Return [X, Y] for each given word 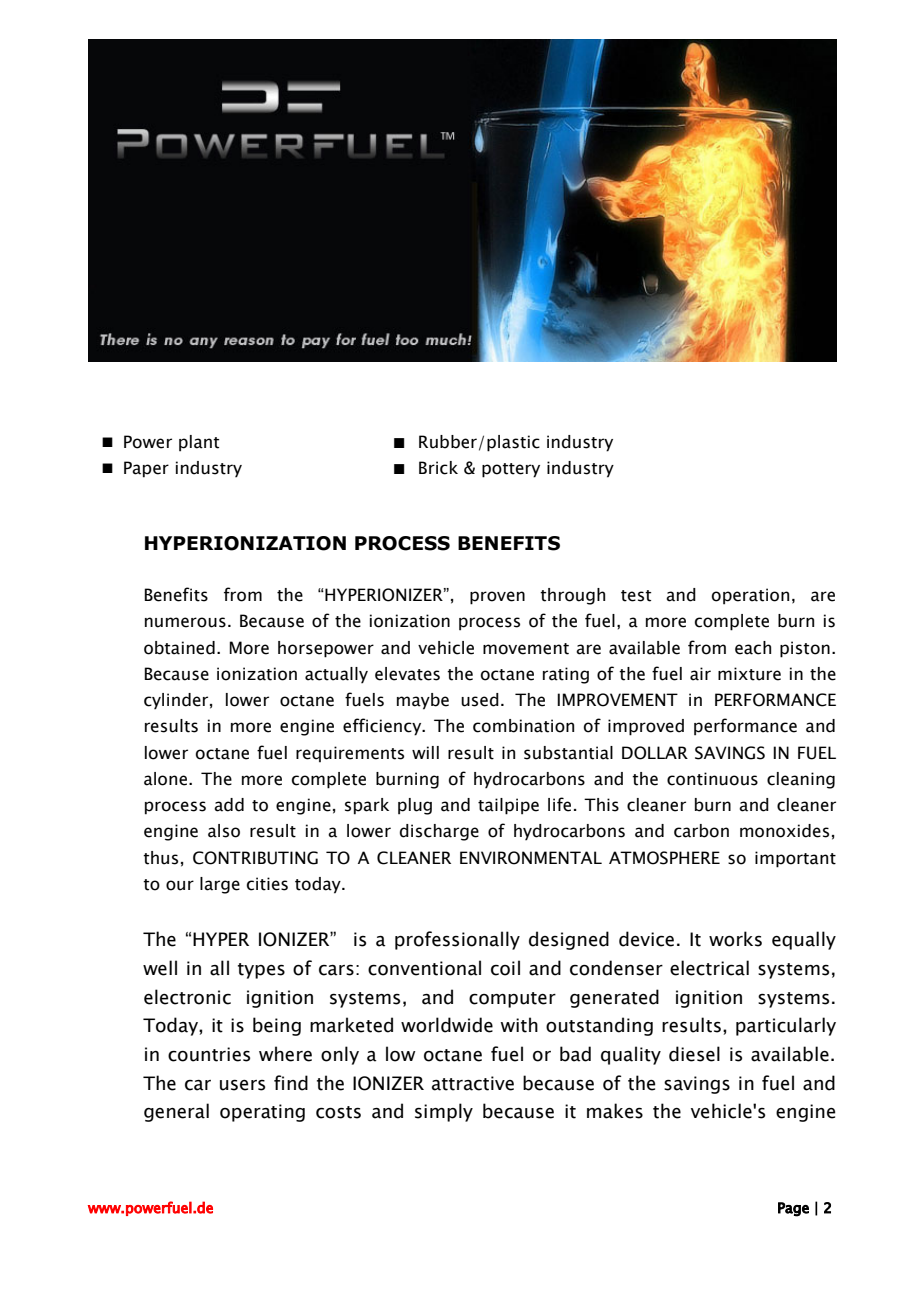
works [735, 939]
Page [793, 1209]
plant [199, 443]
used [480, 700]
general [176, 1112]
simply [444, 1112]
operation [750, 596]
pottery [511, 470]
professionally [457, 940]
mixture [749, 674]
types [261, 971]
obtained [179, 648]
